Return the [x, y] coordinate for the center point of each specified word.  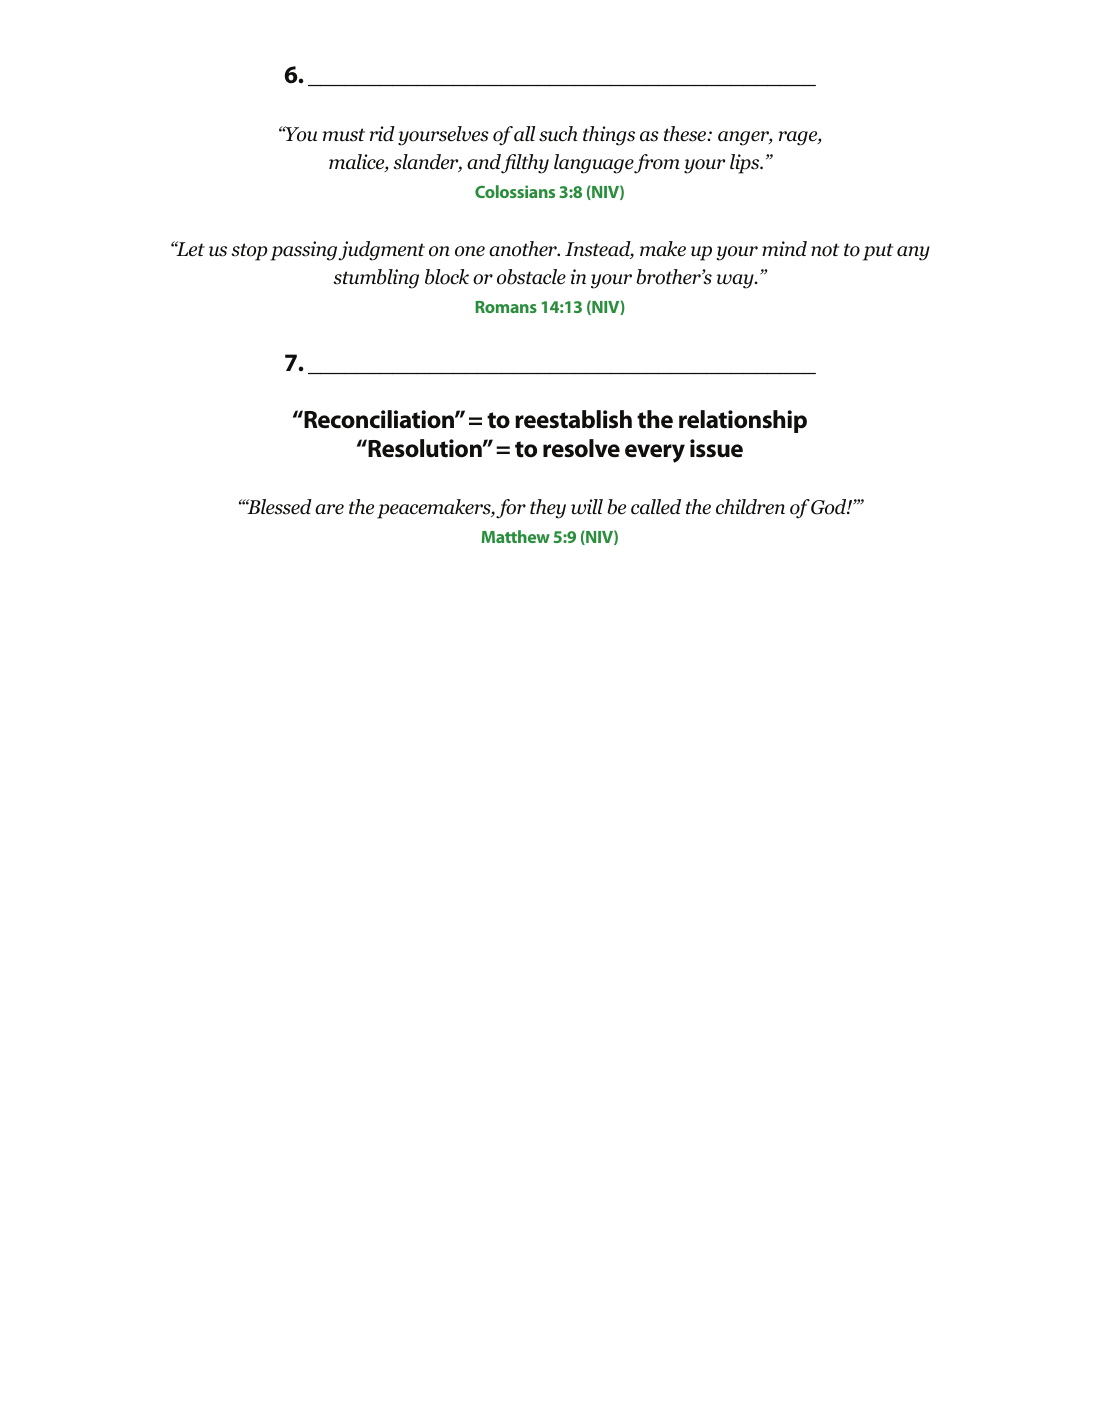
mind [784, 249]
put [878, 252]
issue [716, 448]
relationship [743, 421]
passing [304, 251]
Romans [506, 307]
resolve [581, 448]
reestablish [573, 419]
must [343, 135]
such [558, 134]
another [524, 249]
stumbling [376, 279]
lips [746, 164]
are [329, 509]
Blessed [278, 507]
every [655, 453]
